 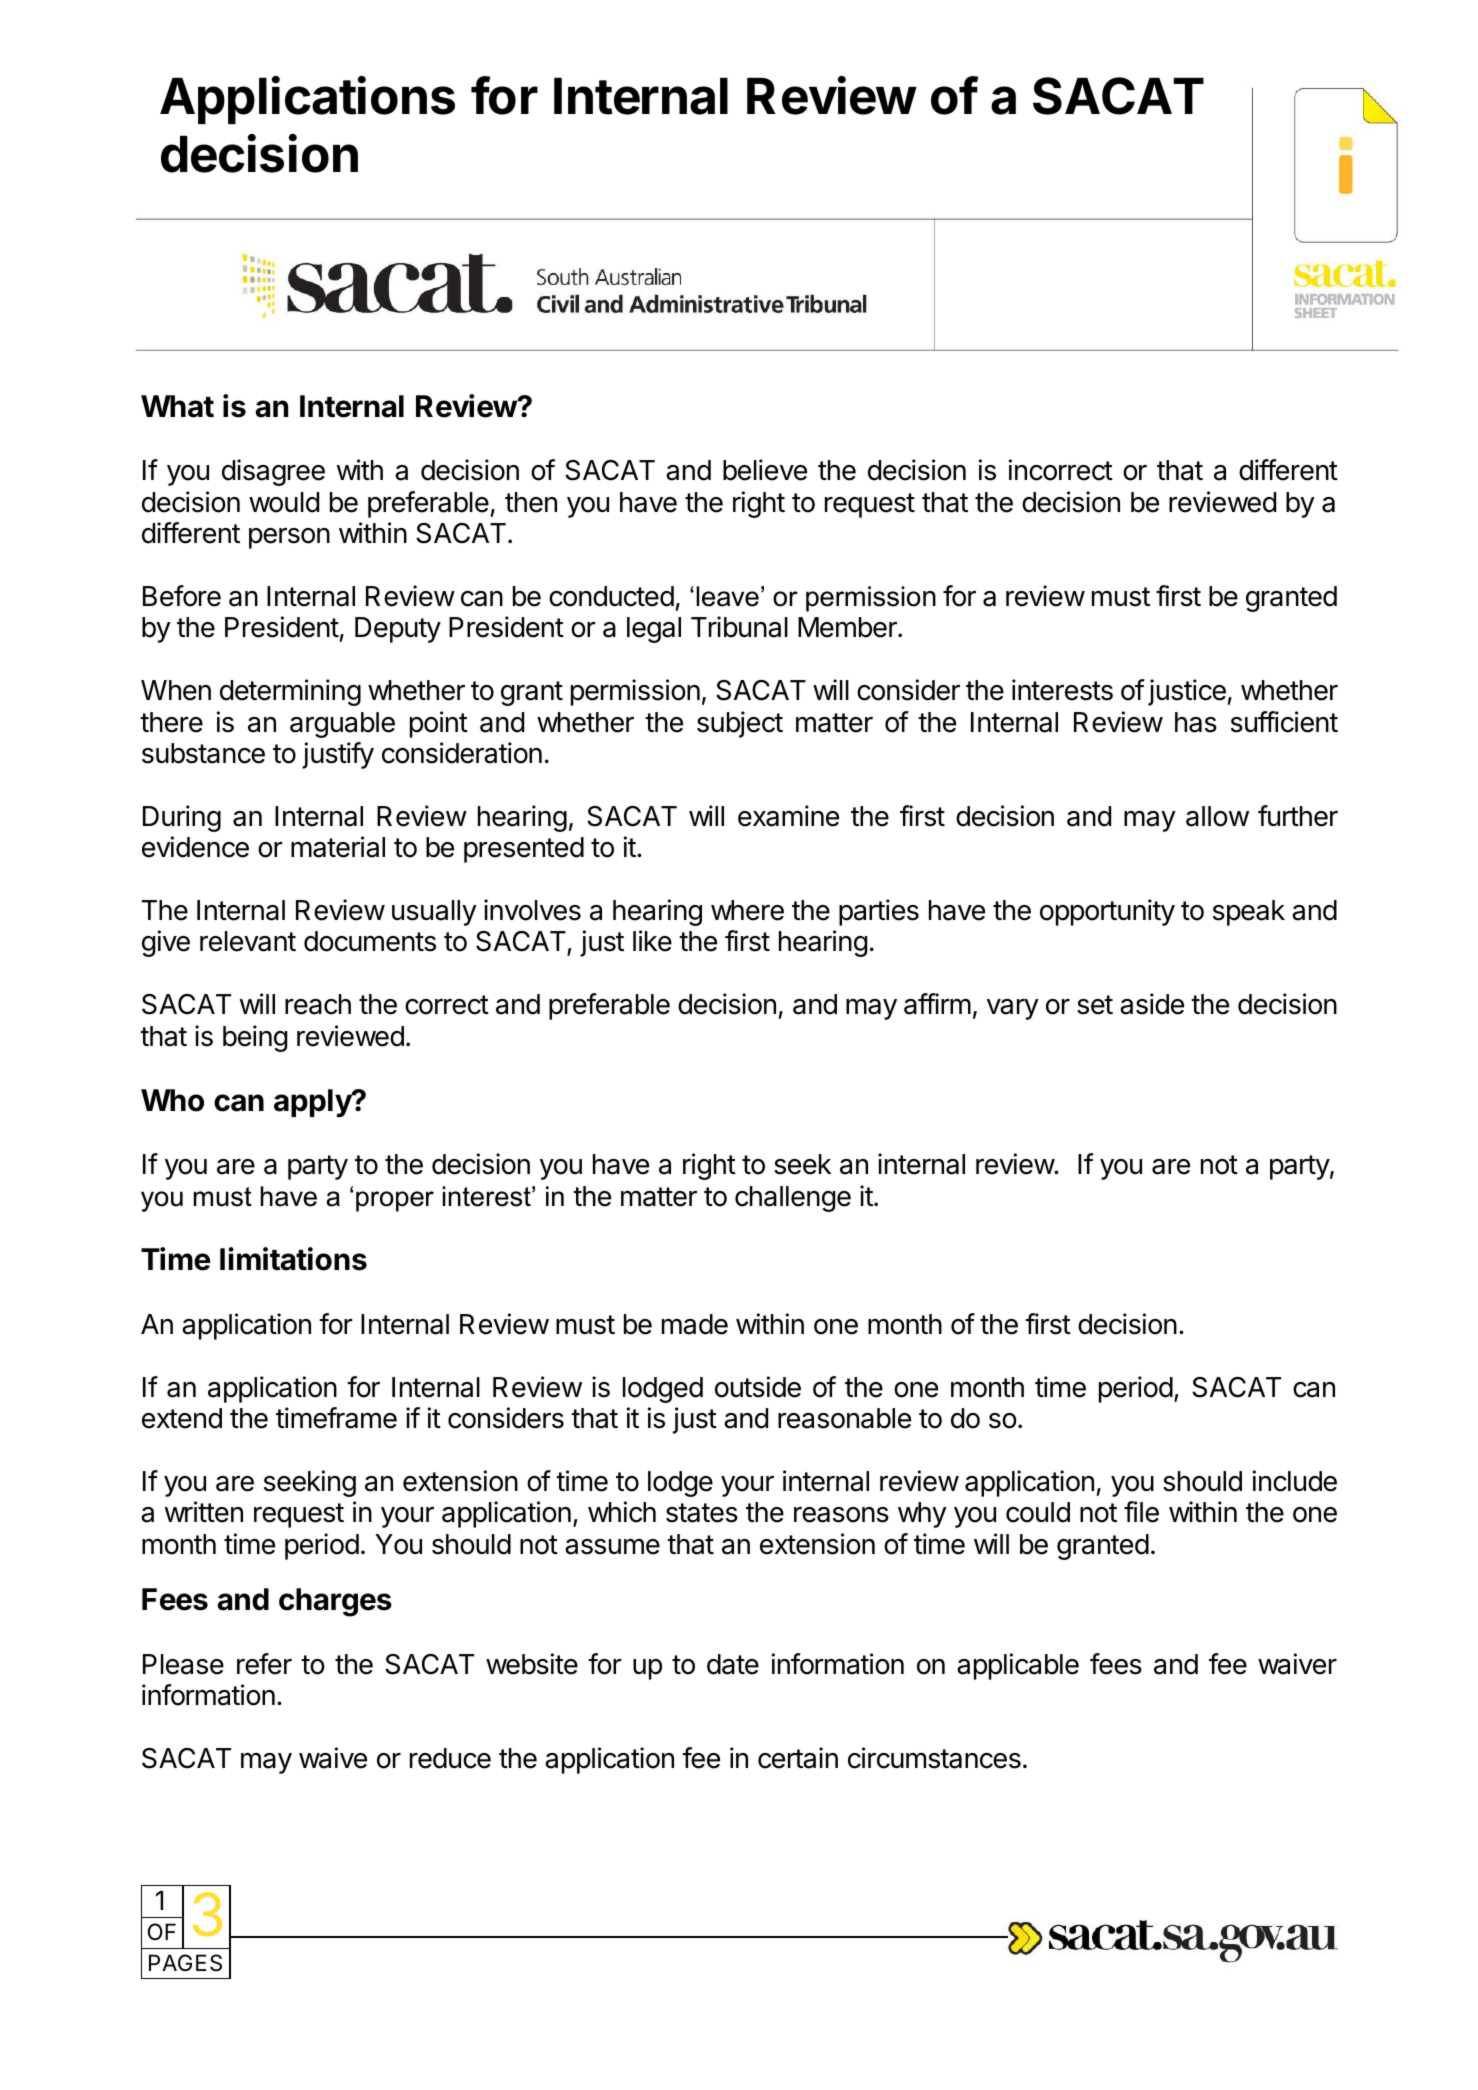 I want to click on disagree, so click(x=273, y=472).
